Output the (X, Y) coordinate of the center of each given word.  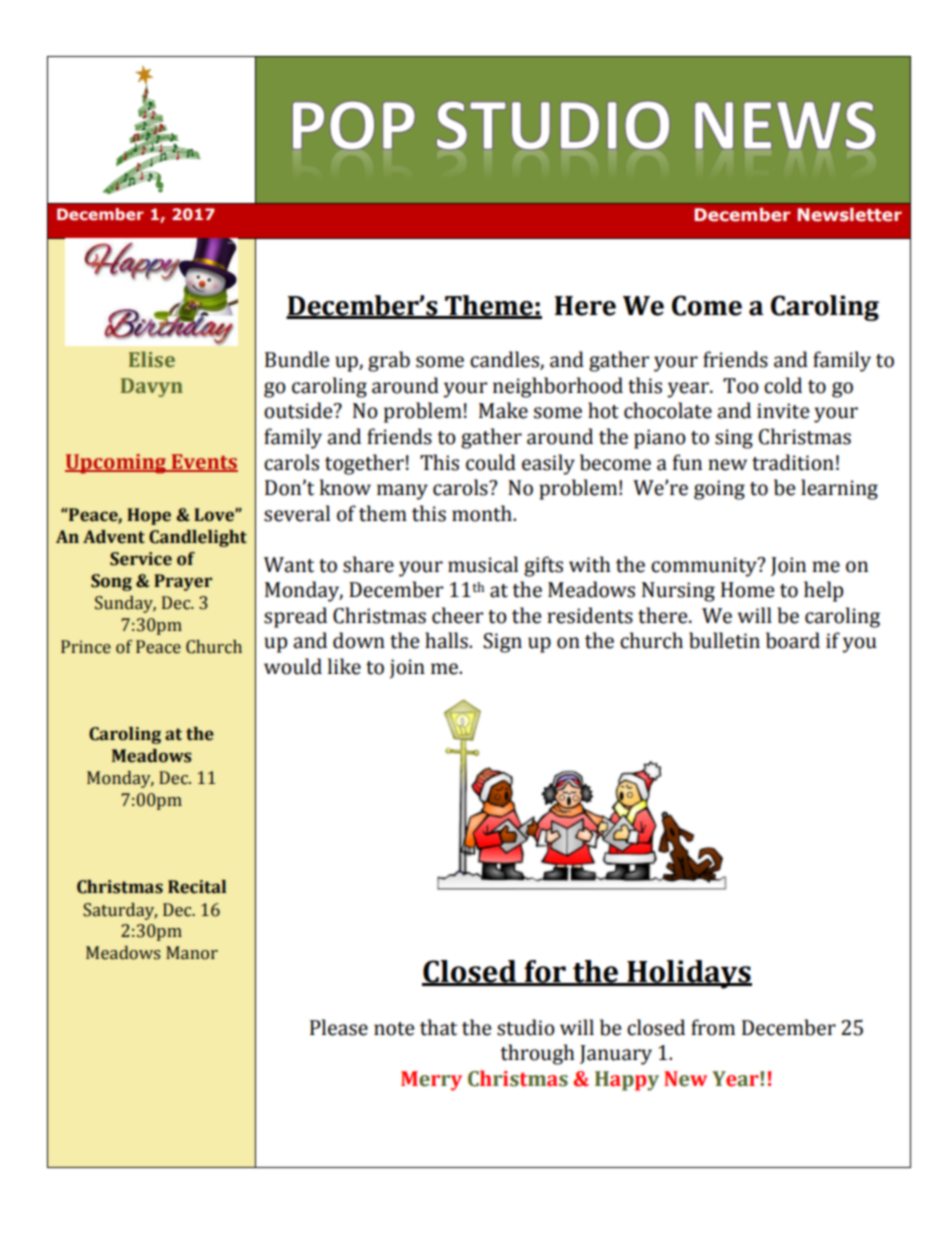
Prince (86, 647)
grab (389, 361)
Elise (152, 359)
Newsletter (850, 215)
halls (447, 640)
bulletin (724, 640)
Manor (192, 953)
